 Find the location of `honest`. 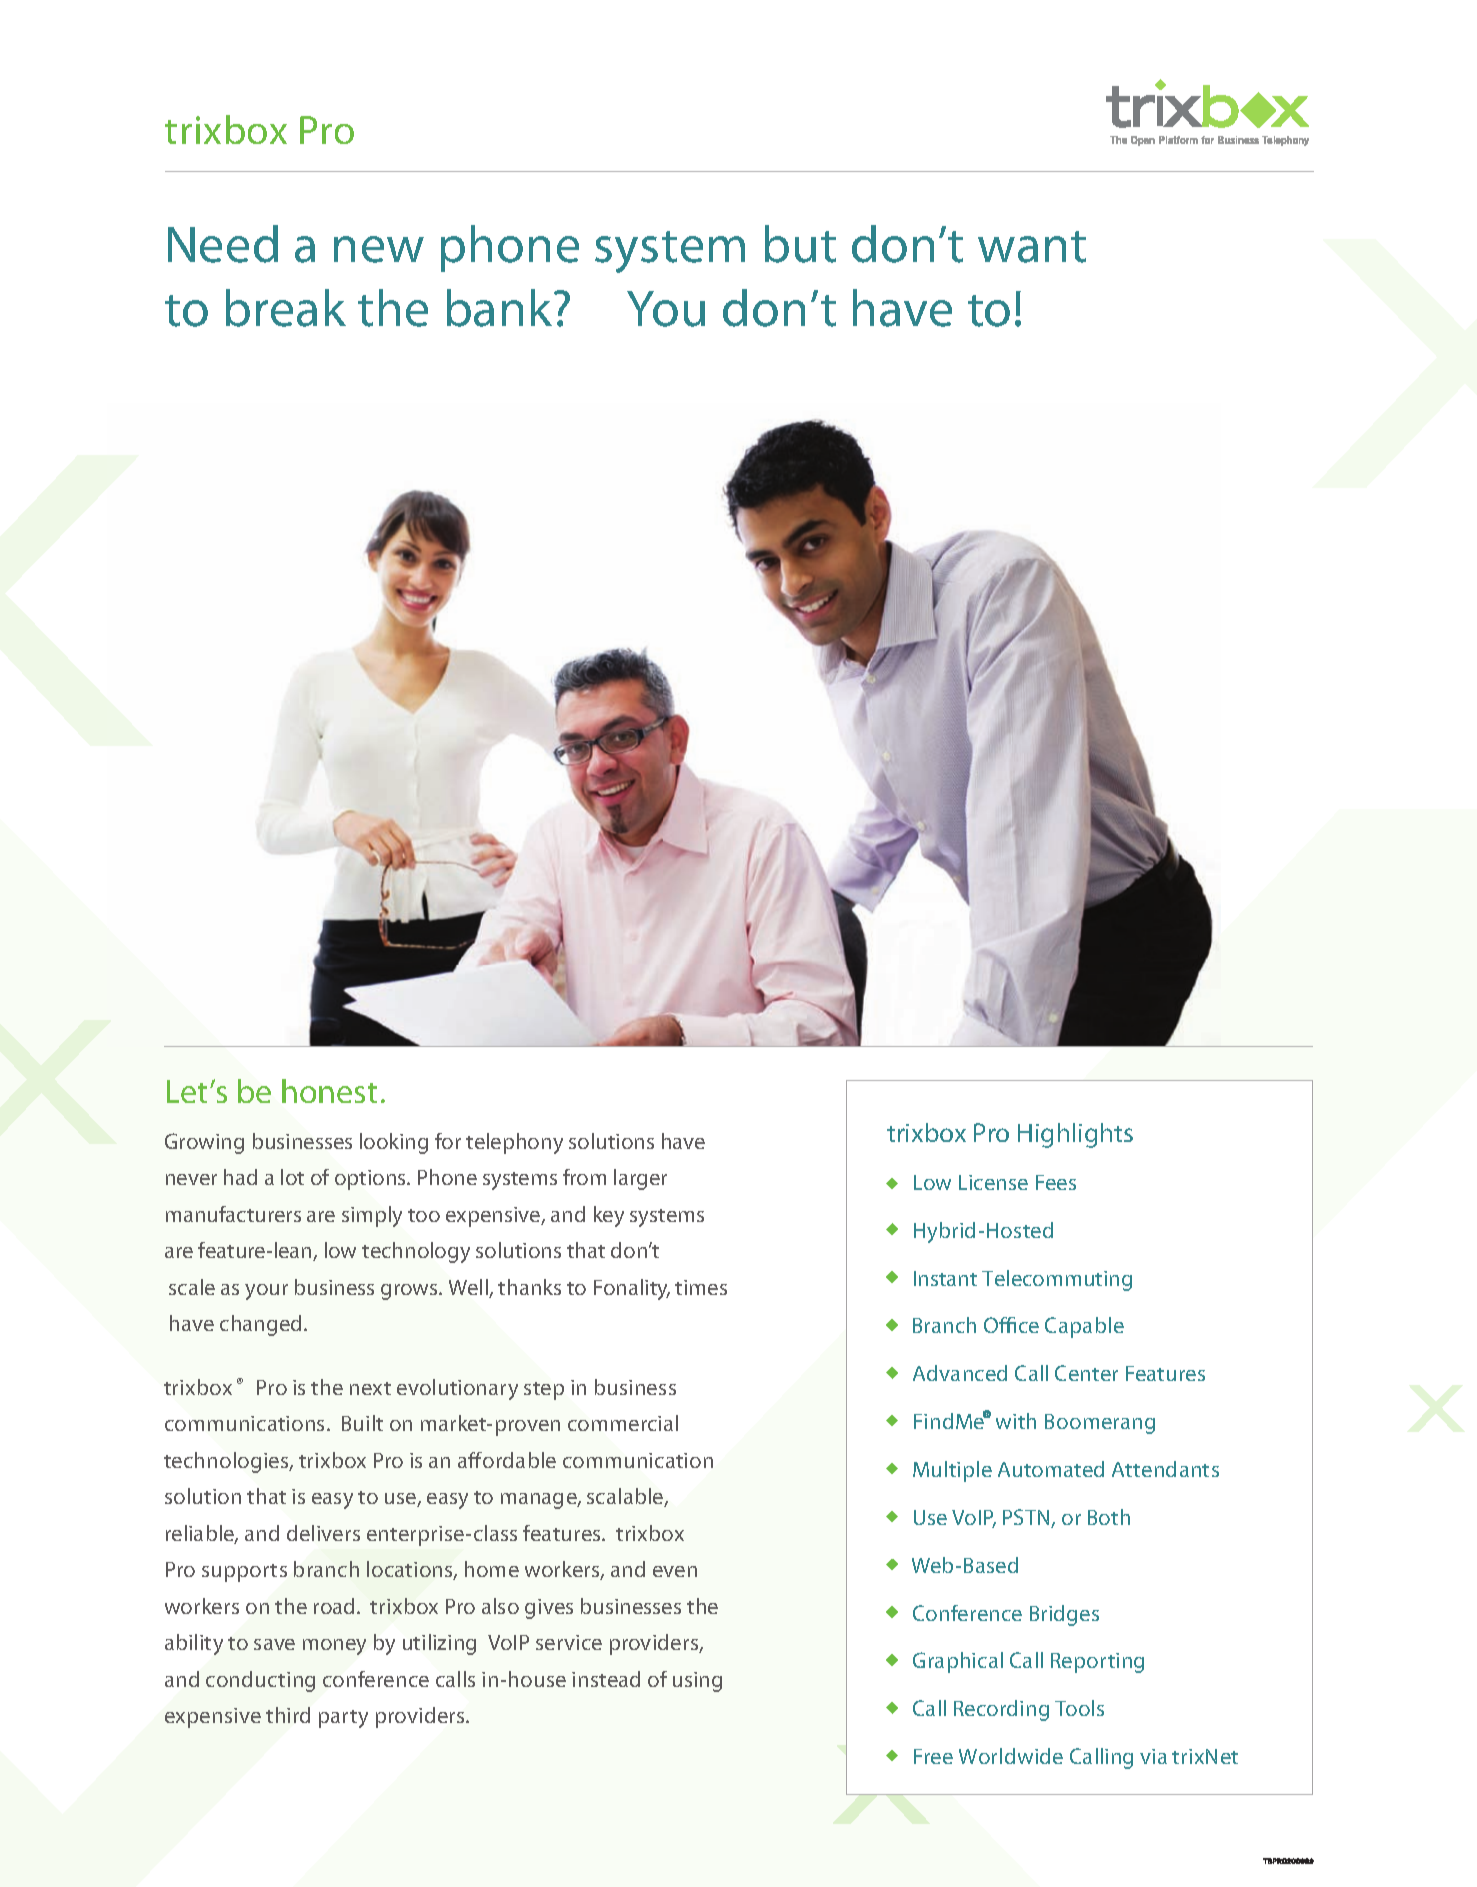

honest is located at coordinates (329, 1091).
